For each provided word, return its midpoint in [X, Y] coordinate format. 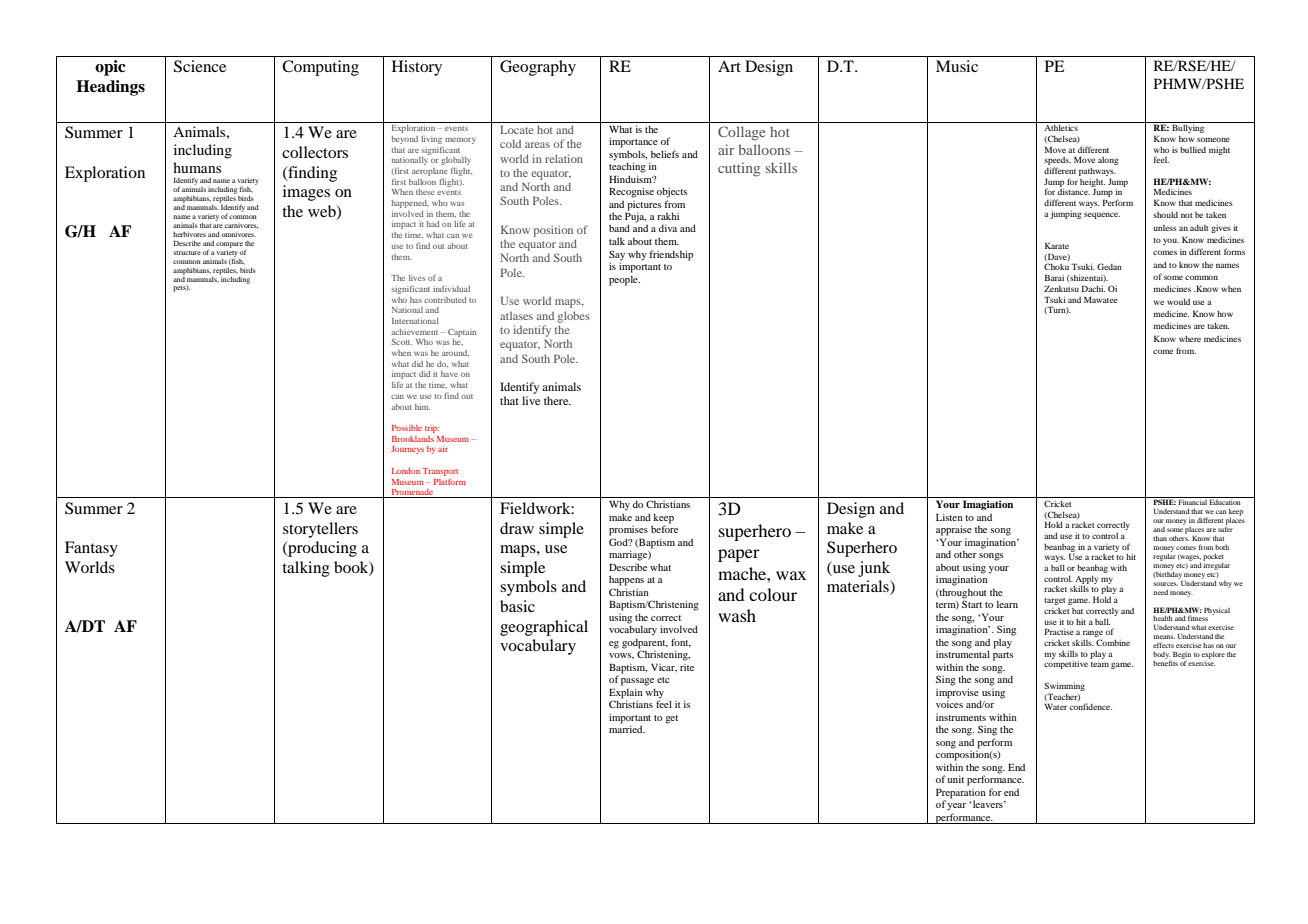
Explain [626, 693]
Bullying [1188, 127]
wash [737, 615]
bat [1077, 611]
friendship [671, 255]
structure [187, 253]
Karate [1057, 245]
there [557, 400]
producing [321, 549]
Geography [538, 68]
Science [200, 66]
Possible [407, 428]
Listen [949, 517]
